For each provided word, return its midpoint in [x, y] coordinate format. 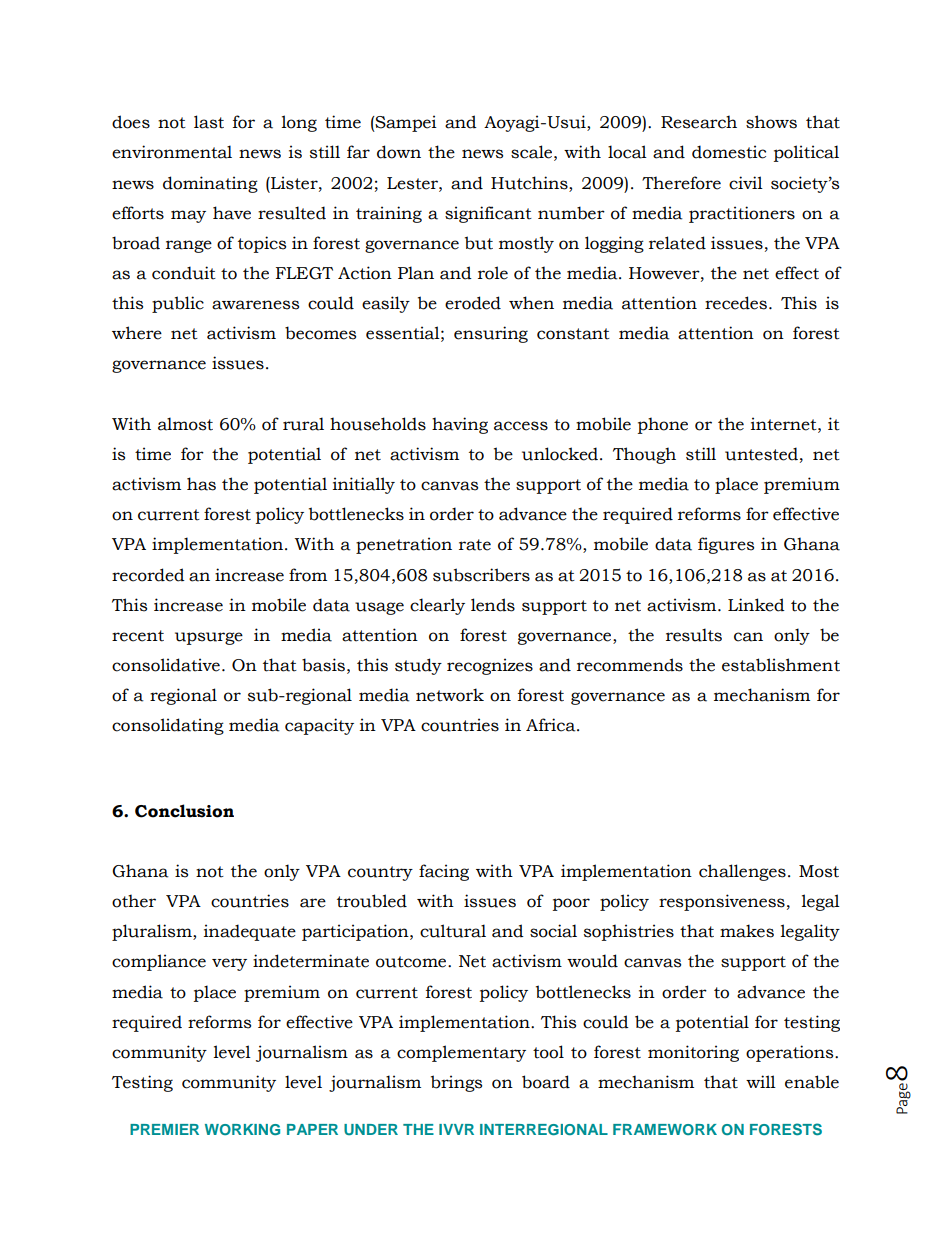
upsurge [209, 638]
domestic [729, 152]
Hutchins [530, 183]
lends [493, 605]
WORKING [242, 1129]
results [694, 635]
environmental [172, 152]
